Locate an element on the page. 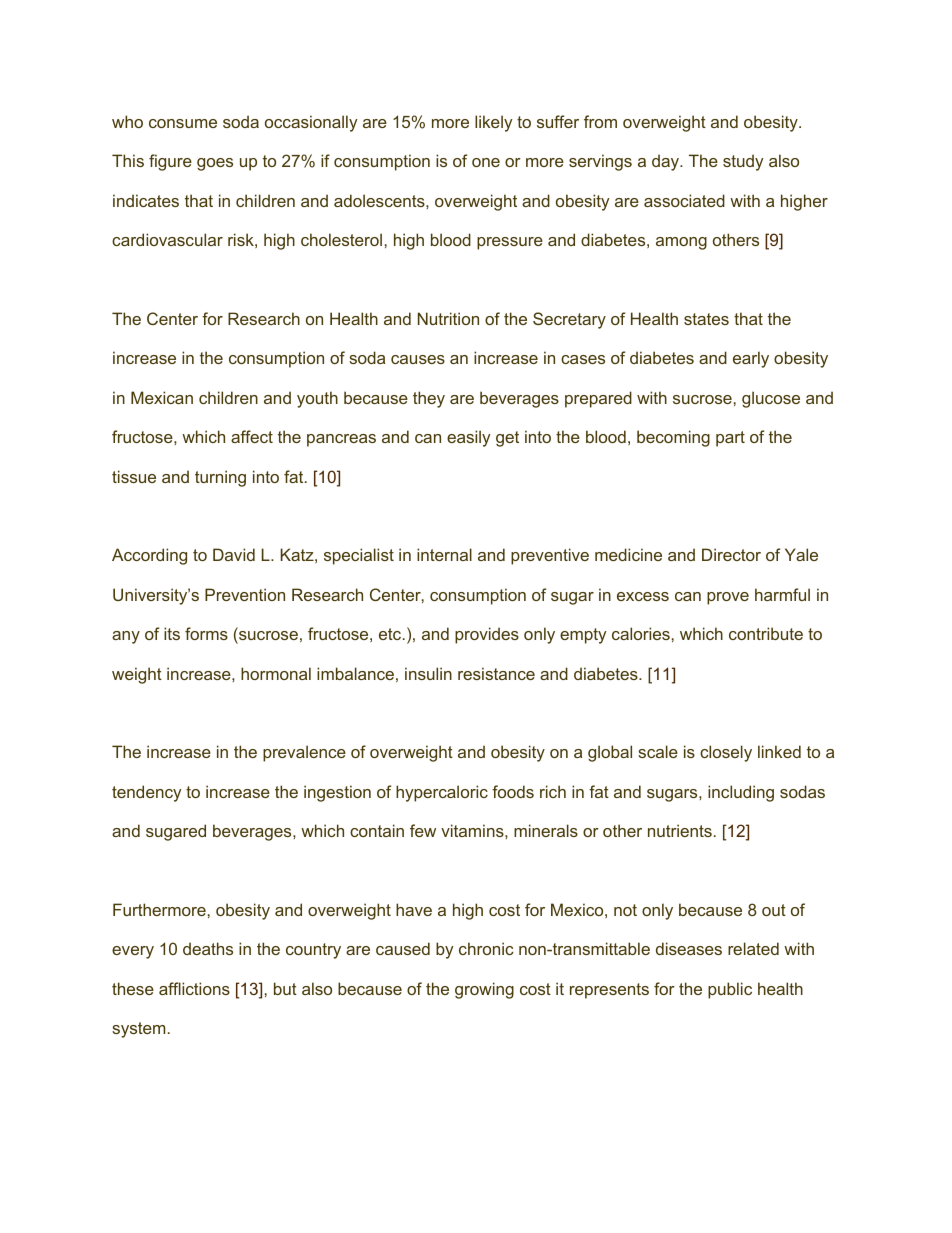 The image size is (952, 1233). one is located at coordinates (486, 162).
